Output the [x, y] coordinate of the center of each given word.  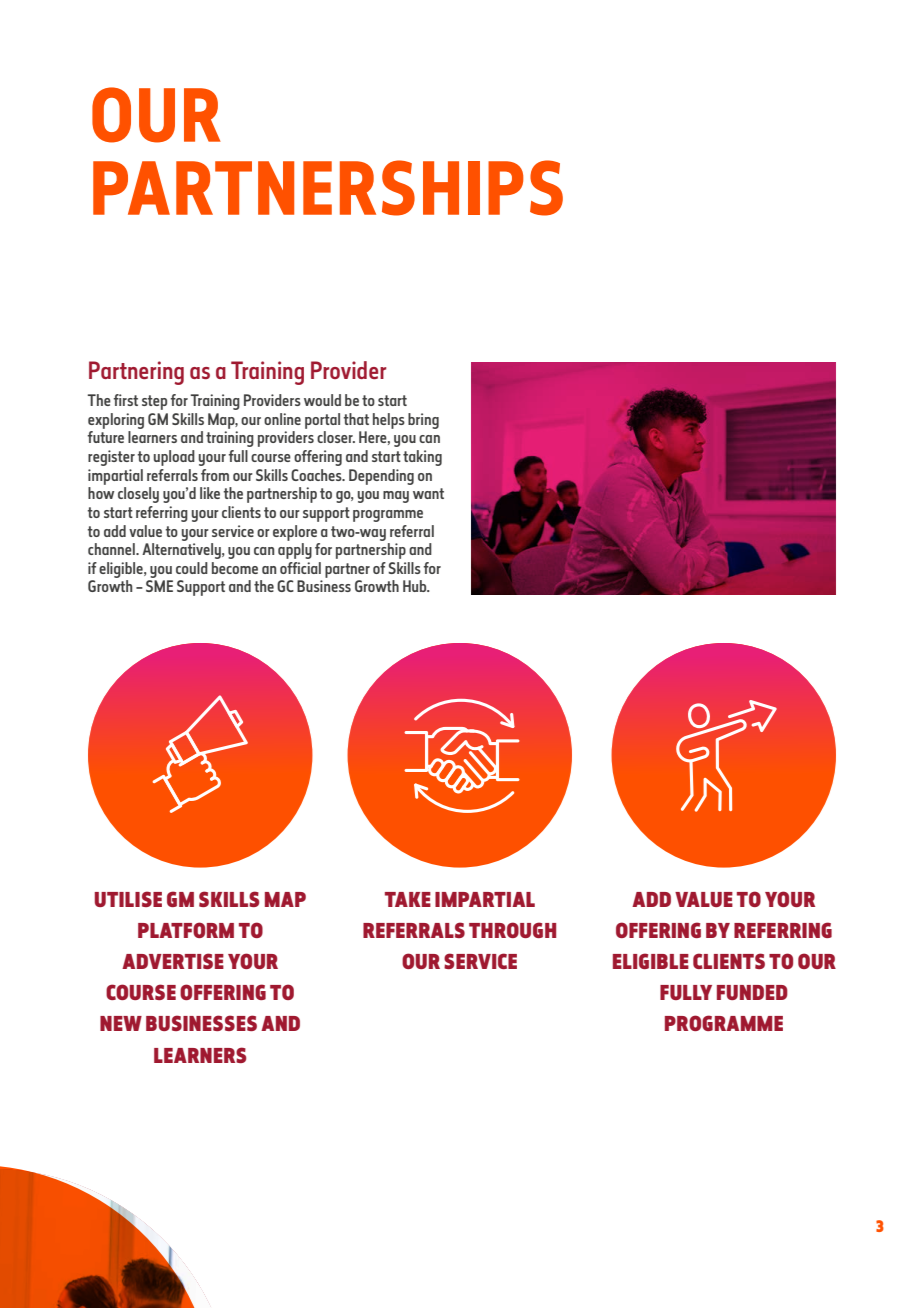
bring [423, 421]
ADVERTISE [173, 961]
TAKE [408, 899]
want [428, 493]
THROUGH [512, 930]
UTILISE [128, 899]
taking [422, 458]
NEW [121, 1023]
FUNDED [752, 992]
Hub [416, 586]
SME [159, 586]
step [154, 402]
